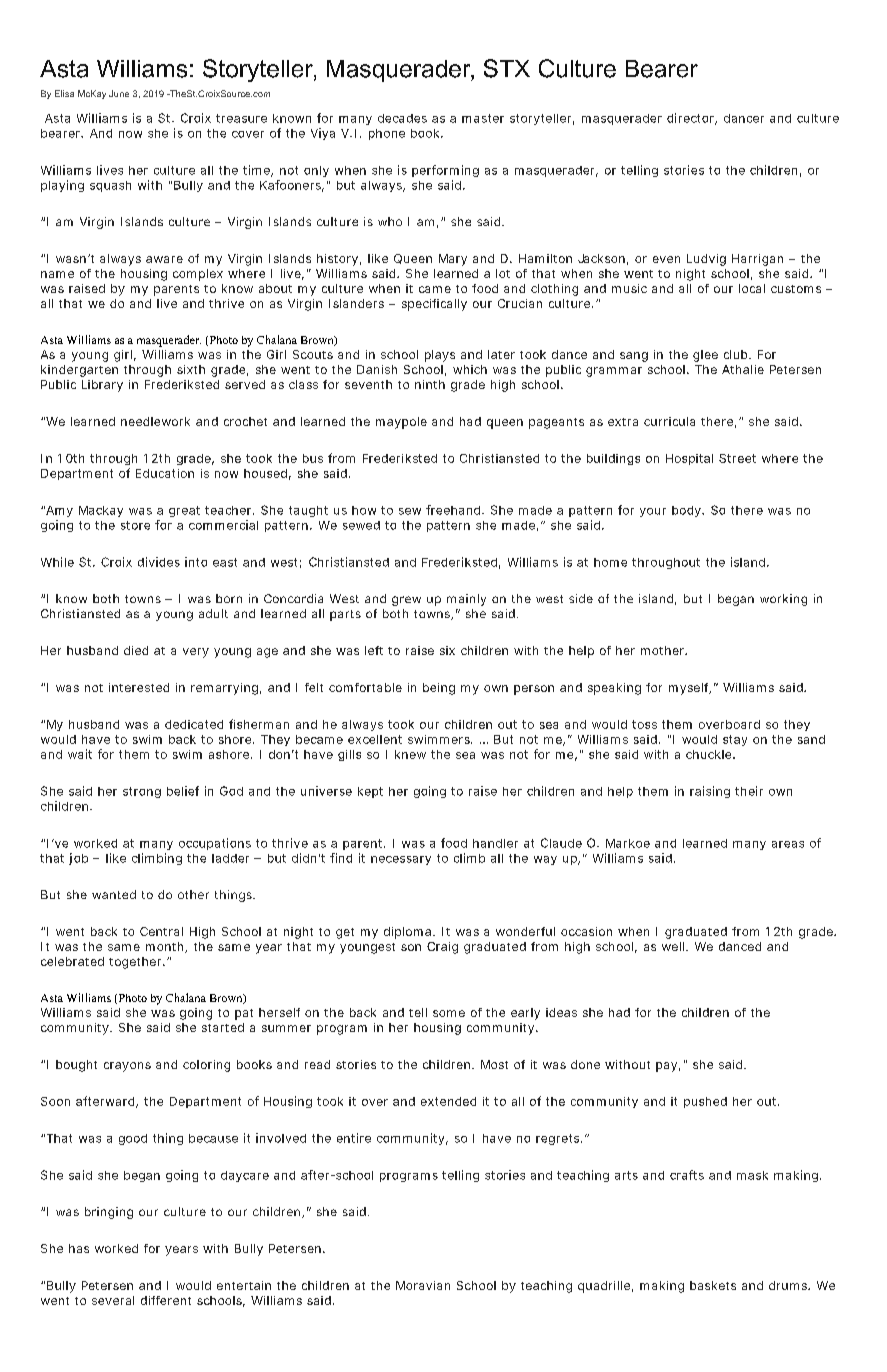 The image size is (887, 1372). I want to click on raising, so click(710, 792).
